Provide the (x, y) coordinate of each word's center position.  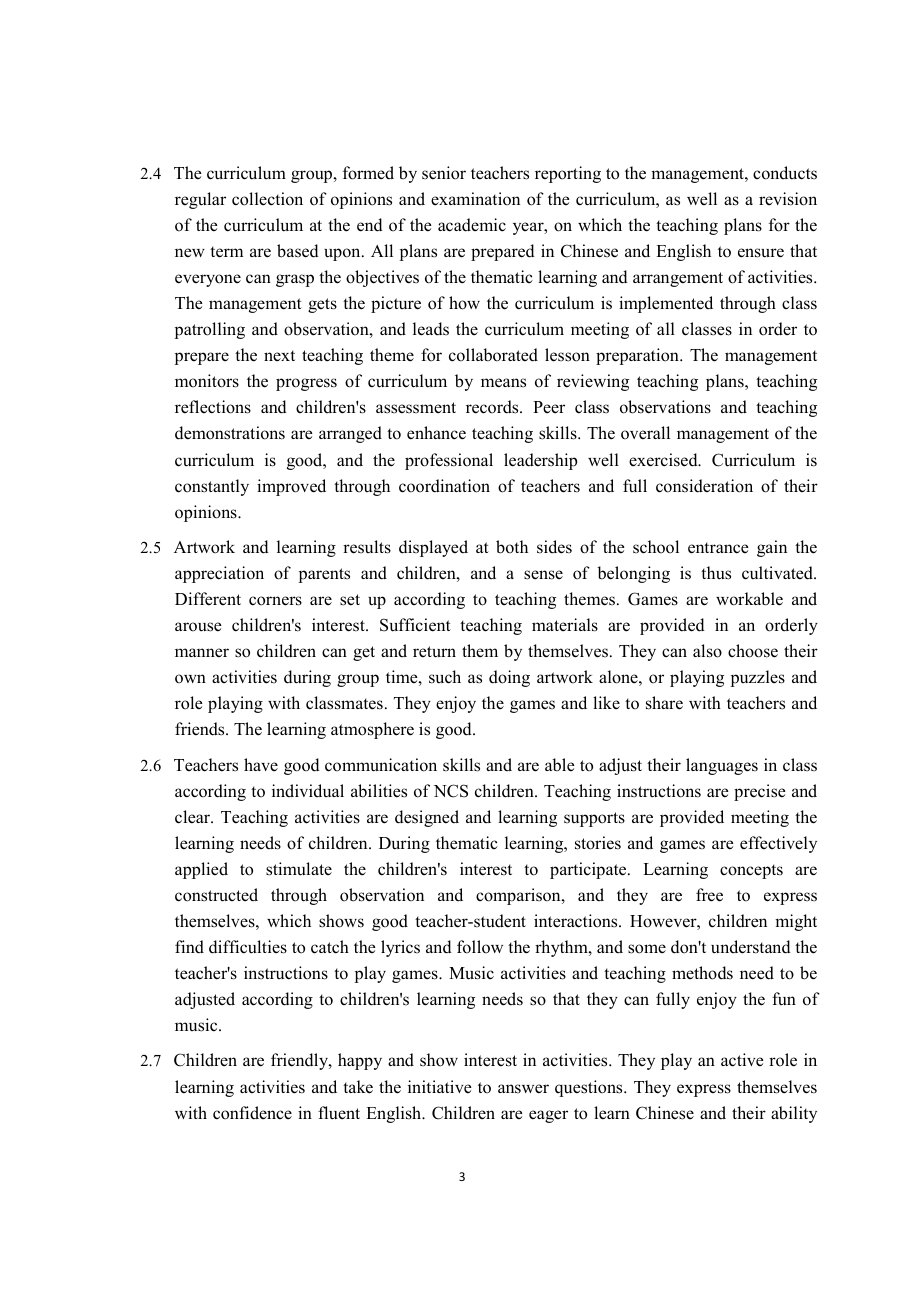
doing (509, 678)
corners (275, 601)
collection (267, 199)
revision (788, 199)
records (493, 407)
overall (645, 433)
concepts (751, 871)
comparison (519, 896)
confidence (252, 1113)
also (707, 651)
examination (475, 199)
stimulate (299, 869)
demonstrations (230, 433)
